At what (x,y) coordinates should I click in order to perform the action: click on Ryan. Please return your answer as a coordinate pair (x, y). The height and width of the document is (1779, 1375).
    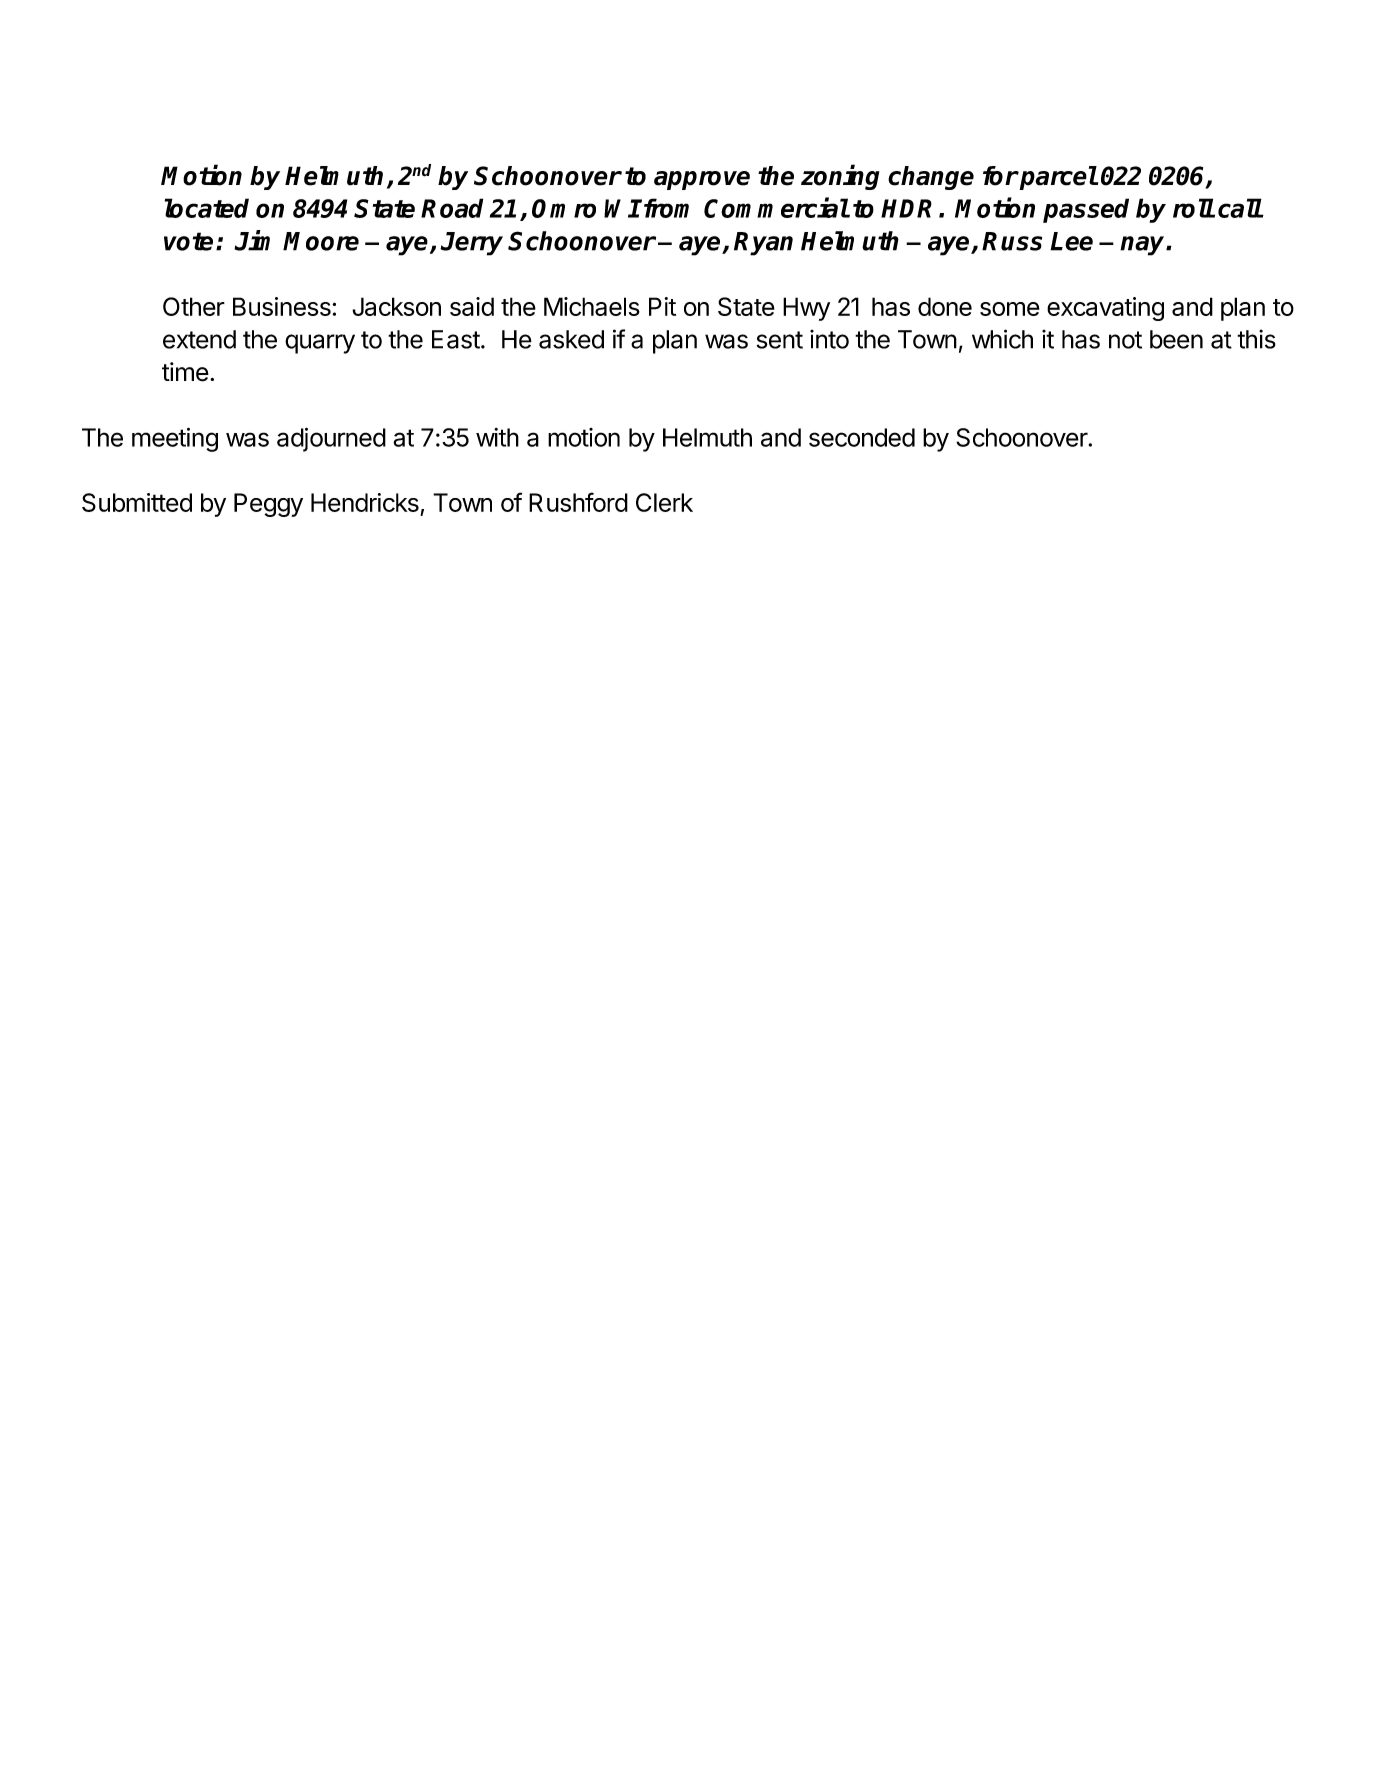
    Looking at the image, I should click on (763, 244).
